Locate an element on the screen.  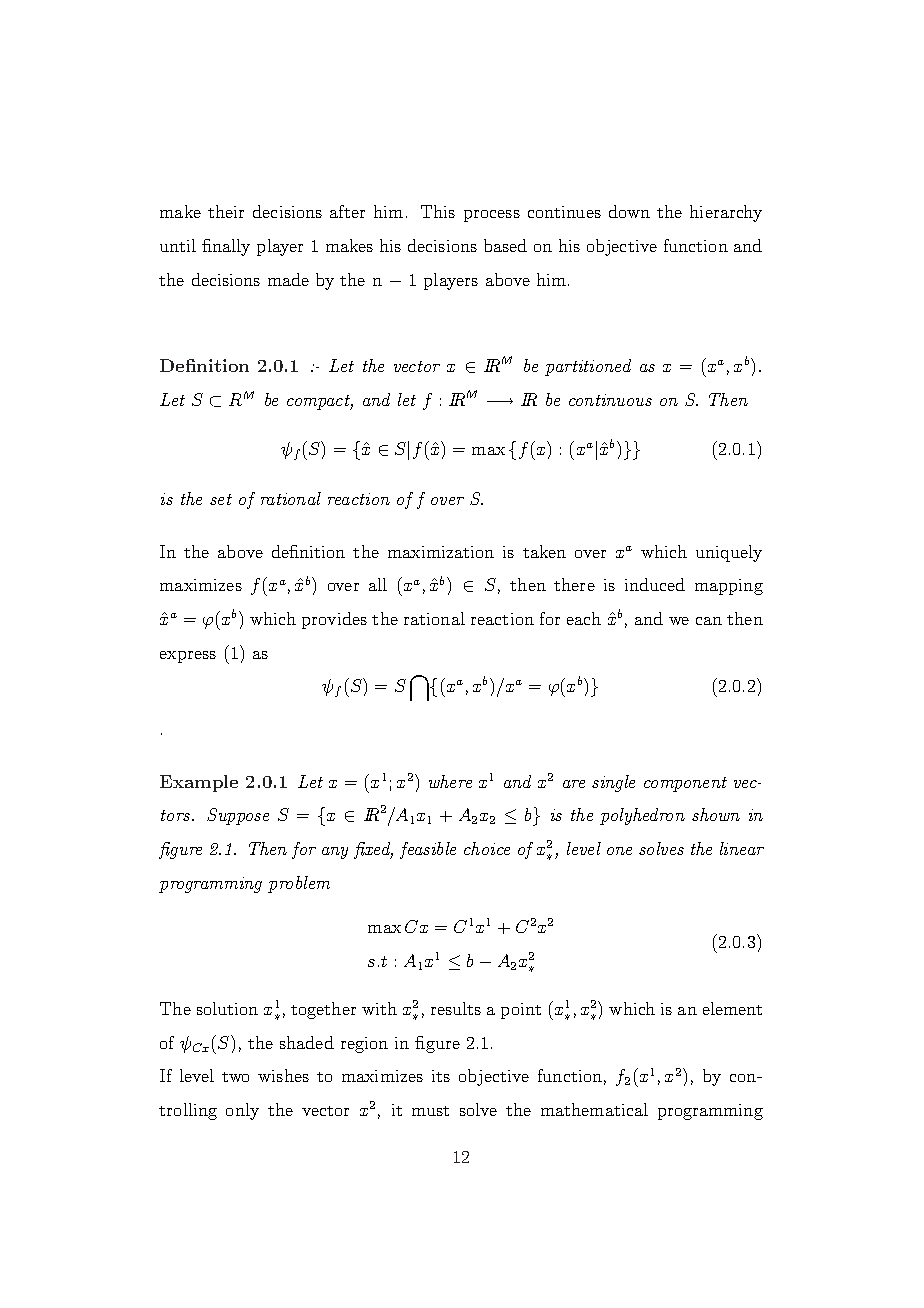
down is located at coordinates (629, 211).
